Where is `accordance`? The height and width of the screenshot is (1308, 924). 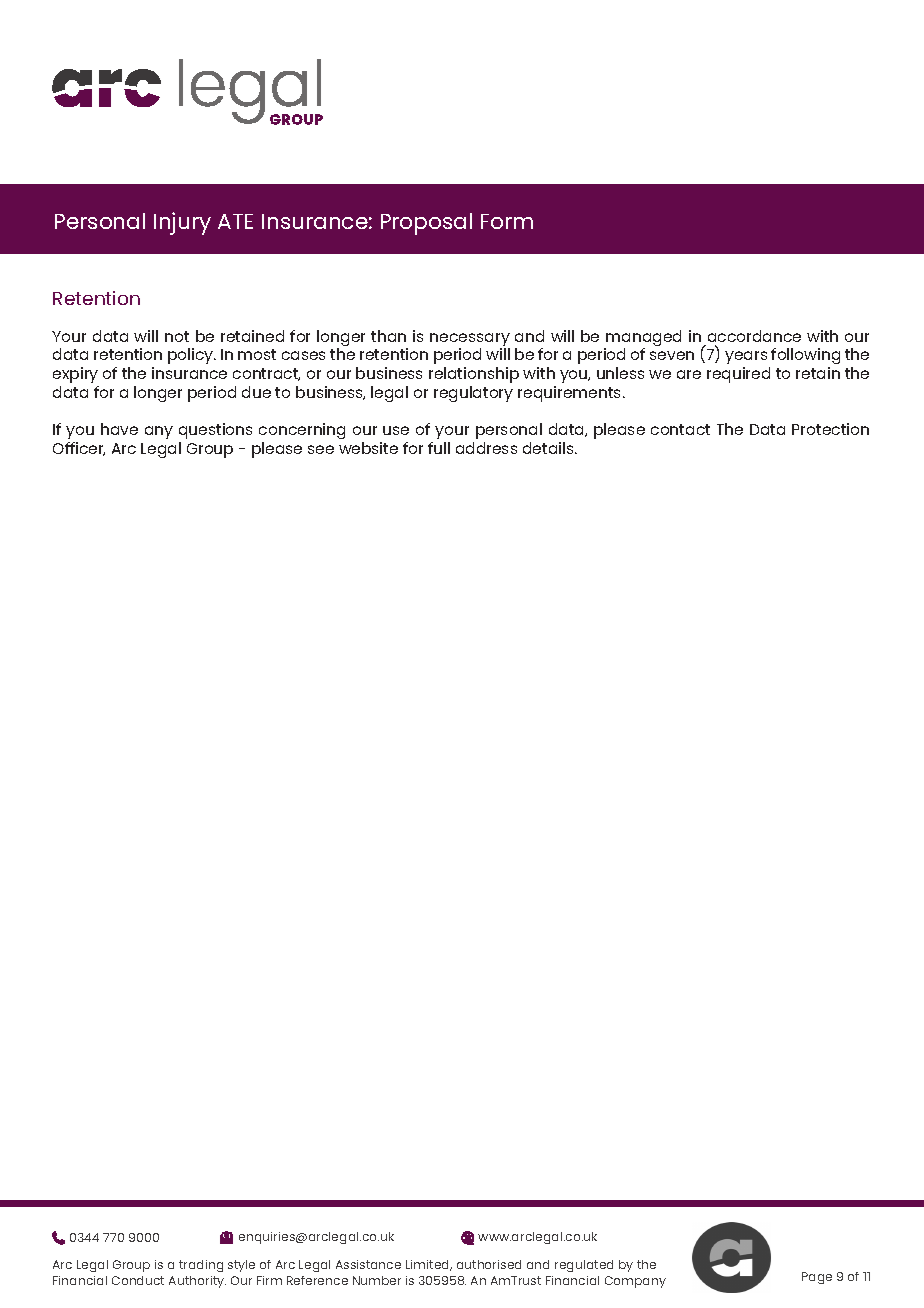
accordance is located at coordinates (754, 336).
